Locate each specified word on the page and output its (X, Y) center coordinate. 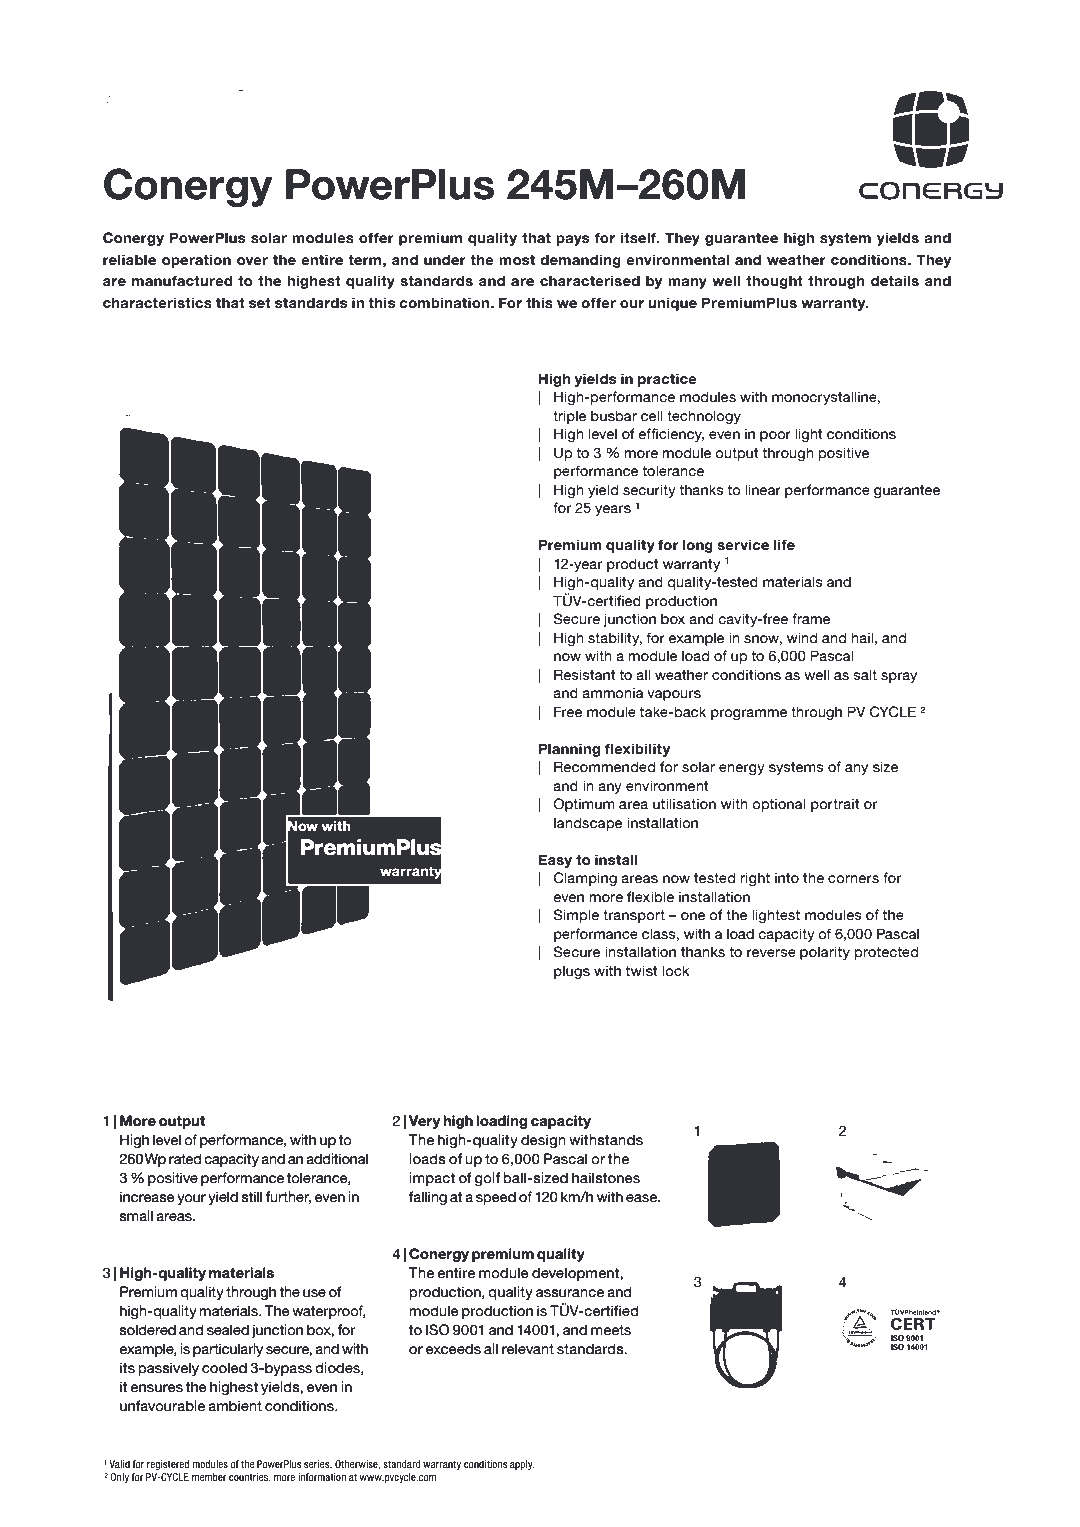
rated (185, 1158)
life (784, 544)
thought (774, 282)
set (260, 303)
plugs (572, 972)
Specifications (158, 98)
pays (572, 240)
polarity (825, 953)
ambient (235, 1405)
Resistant (585, 674)
